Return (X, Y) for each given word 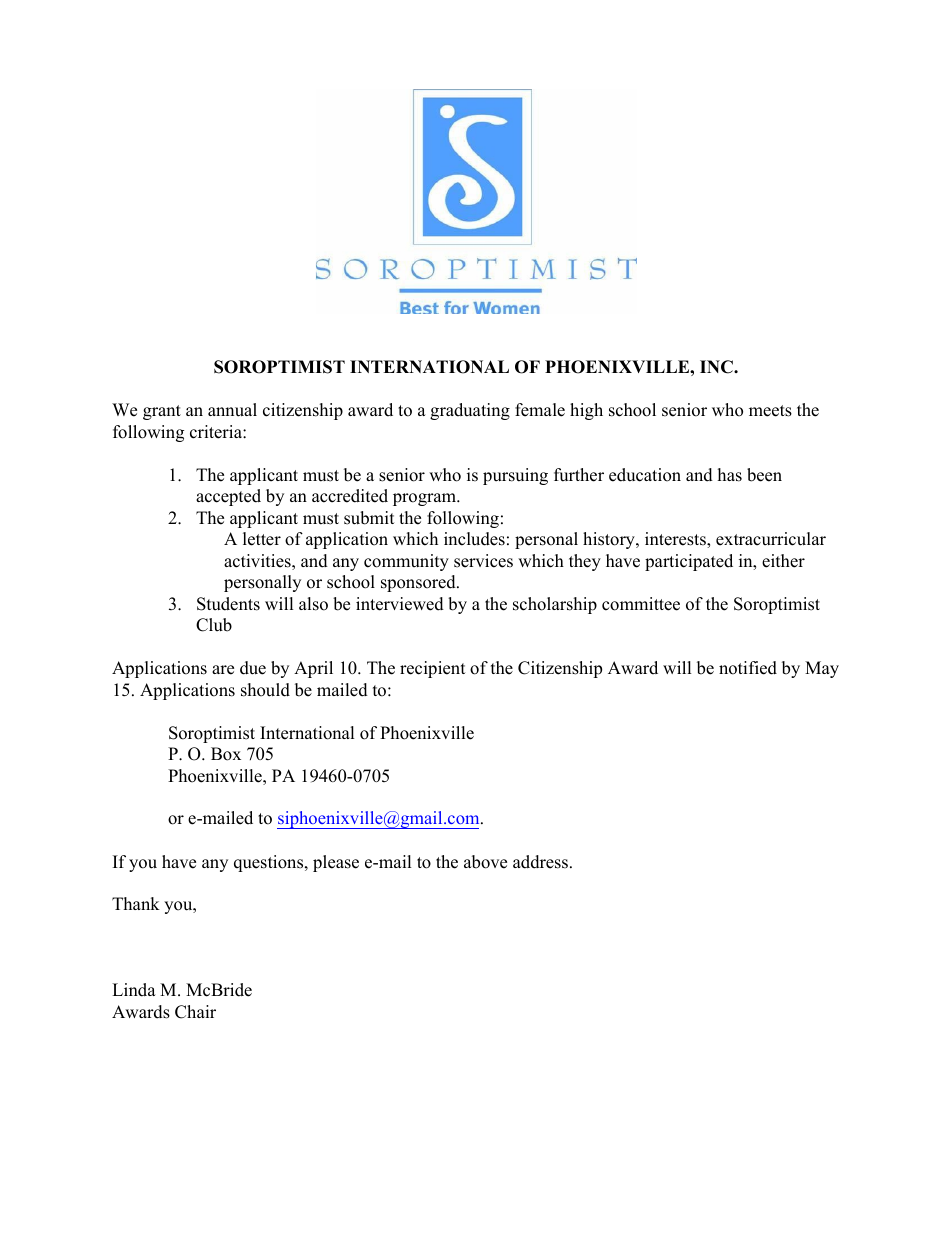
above (485, 862)
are (223, 670)
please (336, 863)
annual (232, 410)
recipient (433, 669)
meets (770, 411)
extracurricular (771, 539)
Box (226, 754)
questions (270, 863)
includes (474, 539)
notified (748, 668)
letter (262, 539)
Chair (195, 1012)
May (822, 669)
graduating (470, 411)
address (540, 862)
